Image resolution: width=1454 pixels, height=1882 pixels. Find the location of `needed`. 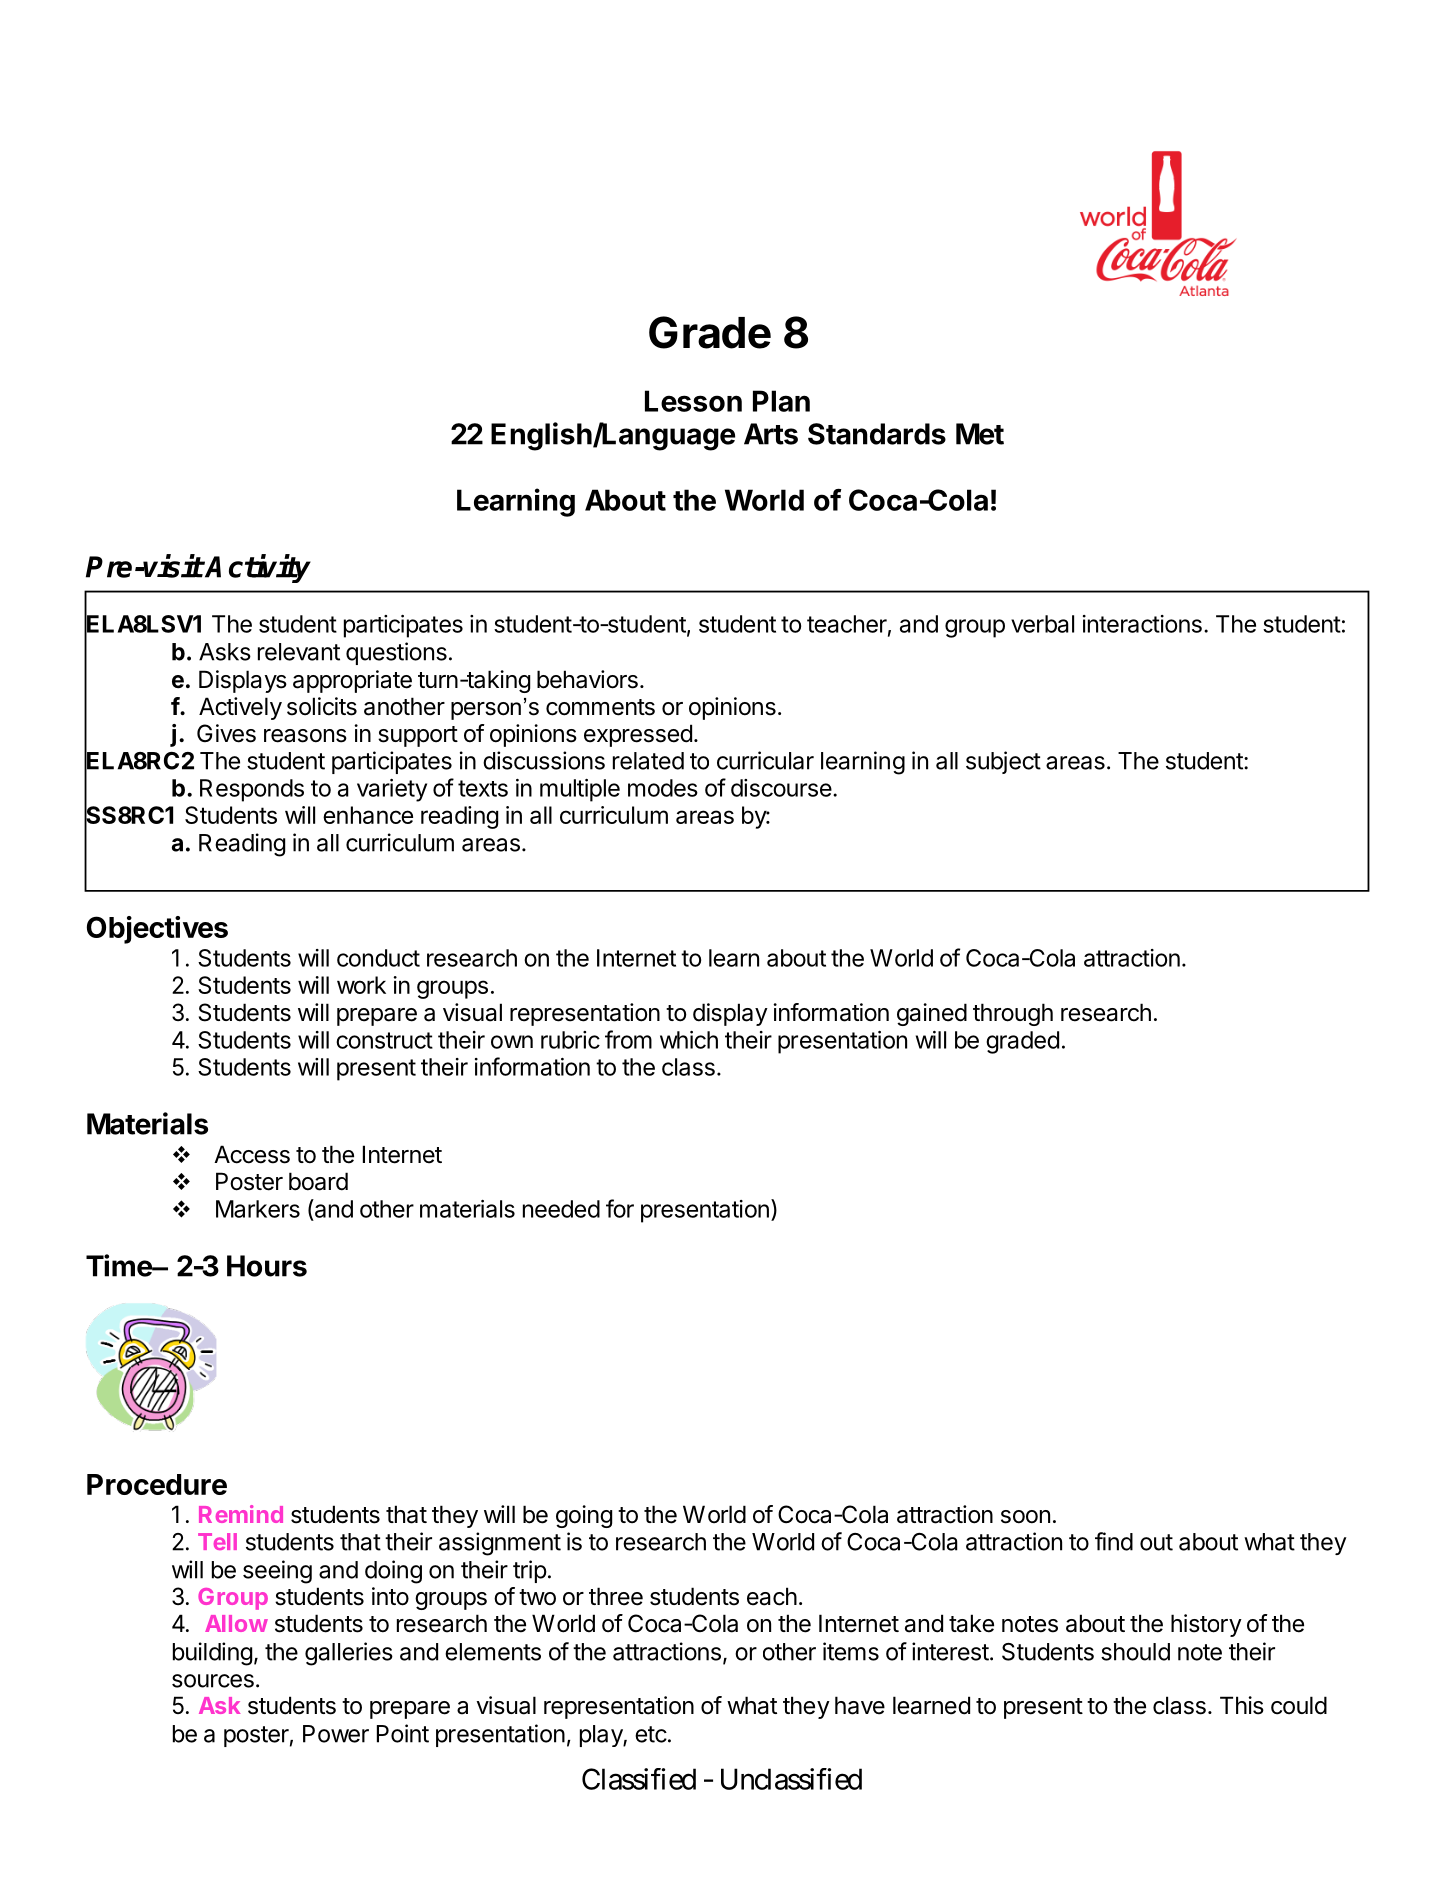

needed is located at coordinates (561, 1209).
